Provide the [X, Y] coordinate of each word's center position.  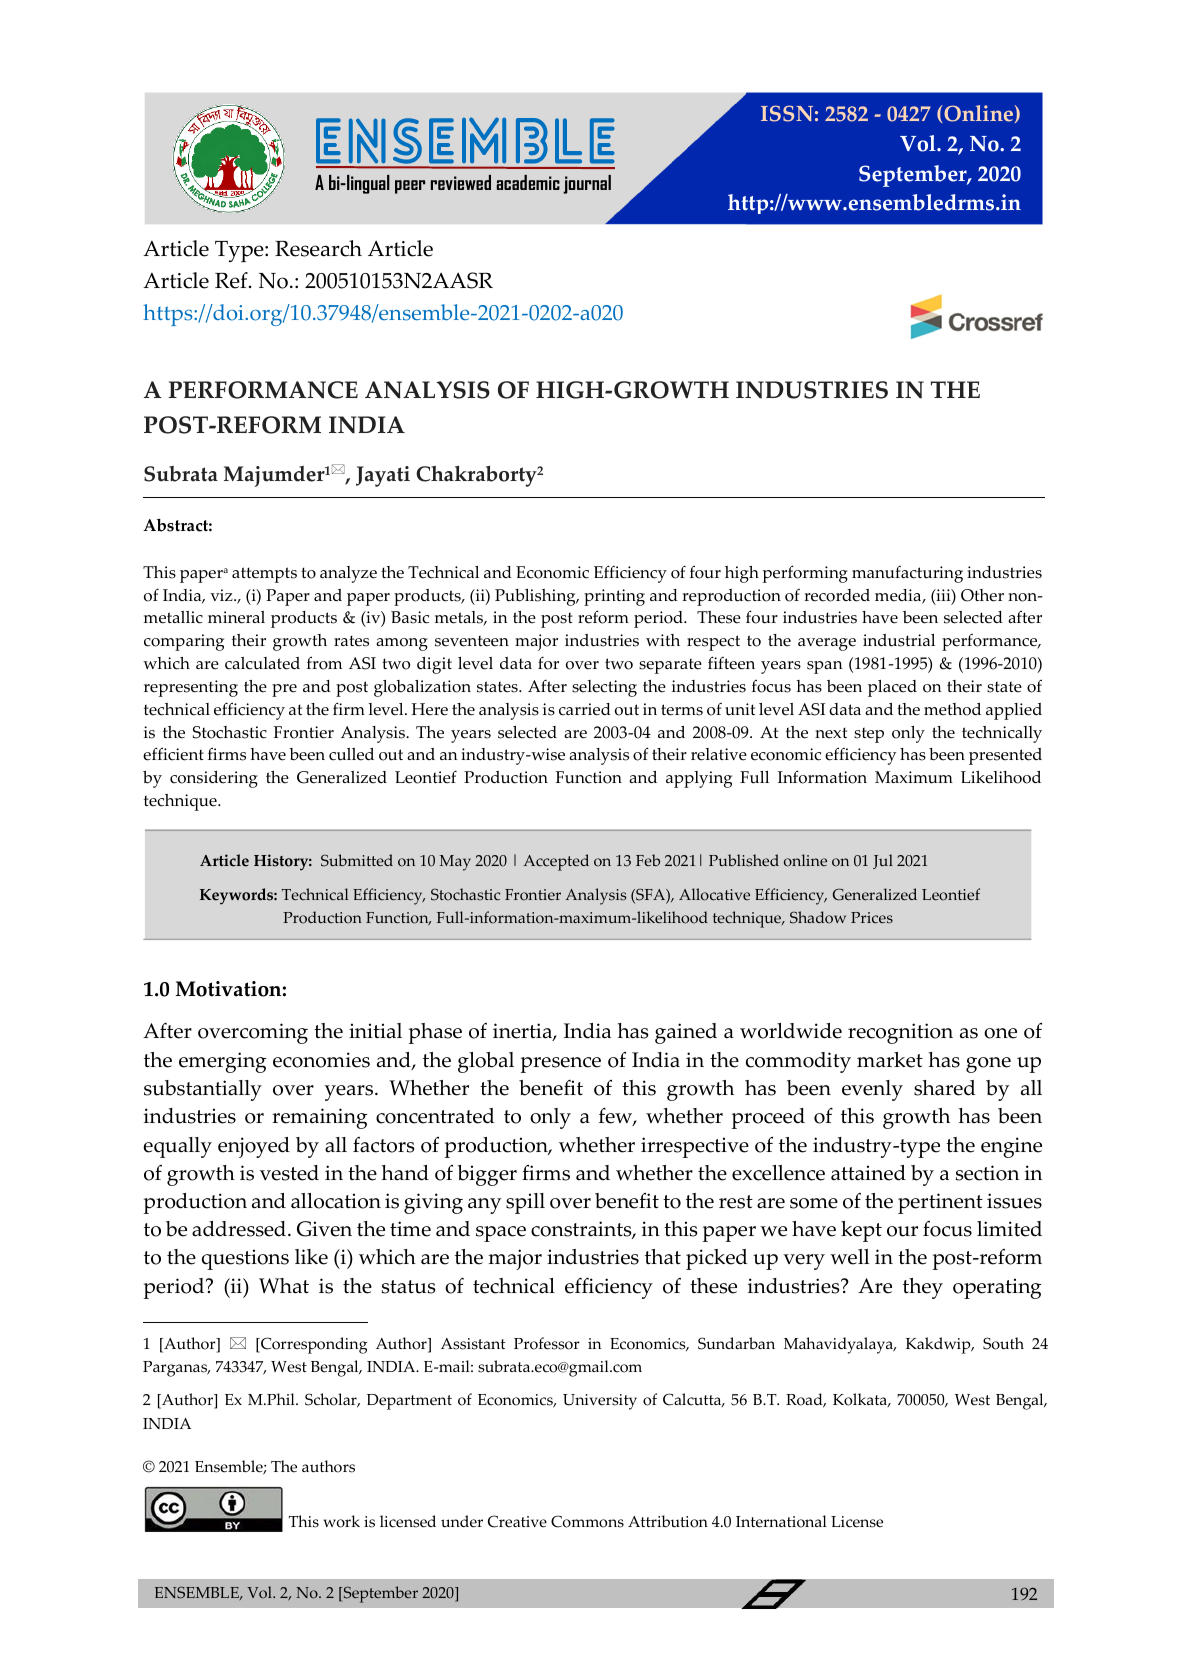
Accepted [556, 862]
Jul [883, 861]
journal [587, 184]
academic [528, 182]
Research [318, 248]
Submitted [357, 860]
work [341, 1521]
